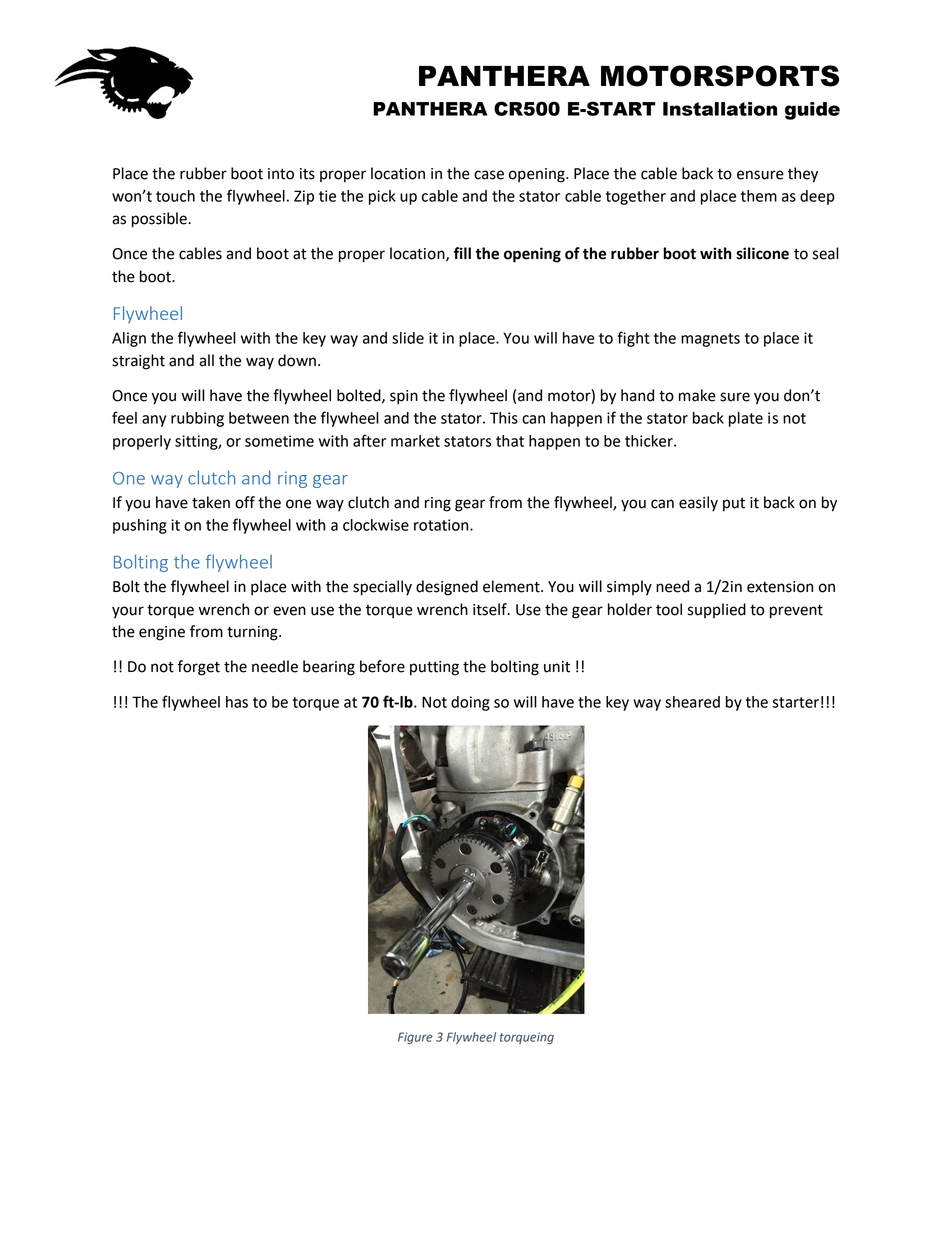 The width and height of the page is (952, 1233). Describe the element at coordinates (489, 175) in the page. I see `case` at that location.
